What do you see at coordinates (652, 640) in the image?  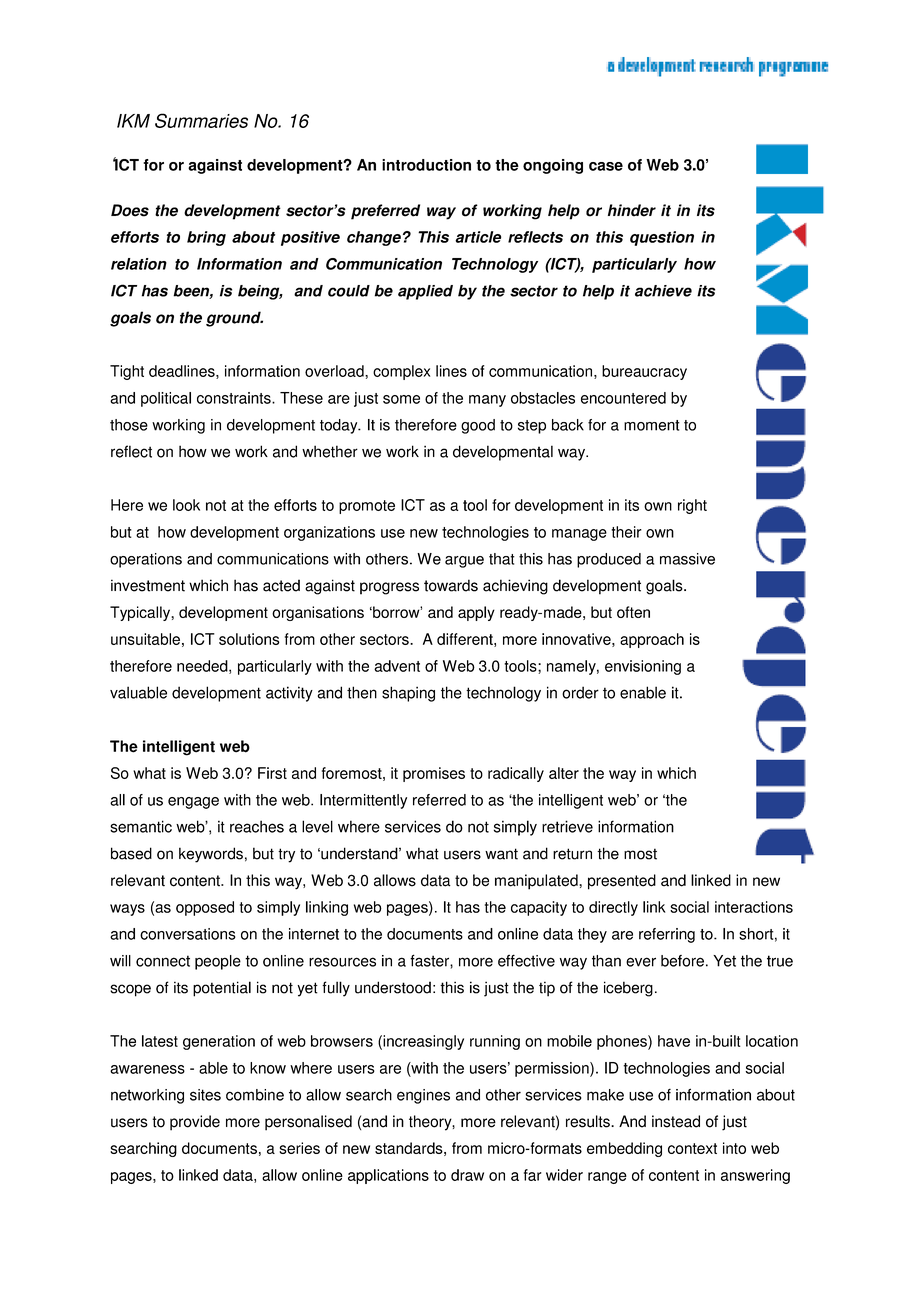 I see `approach` at bounding box center [652, 640].
